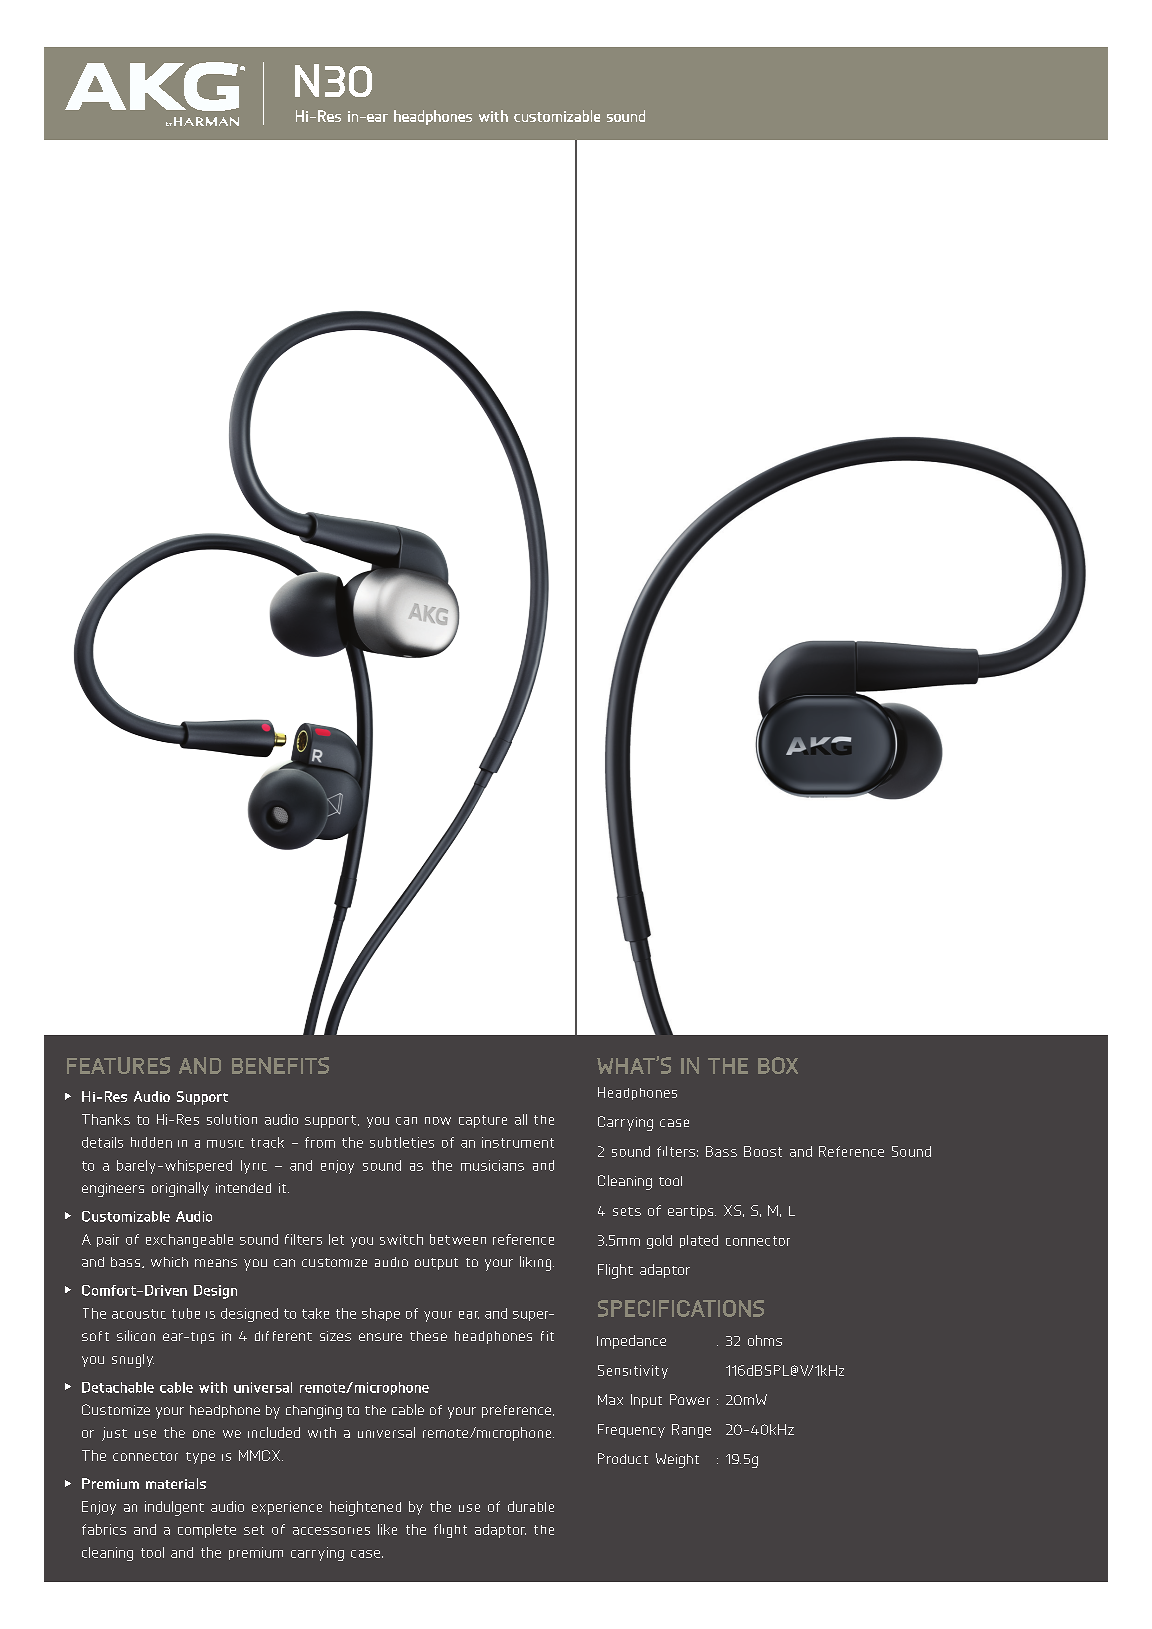  What do you see at coordinates (631, 1342) in the document?
I see `Impedance` at bounding box center [631, 1342].
